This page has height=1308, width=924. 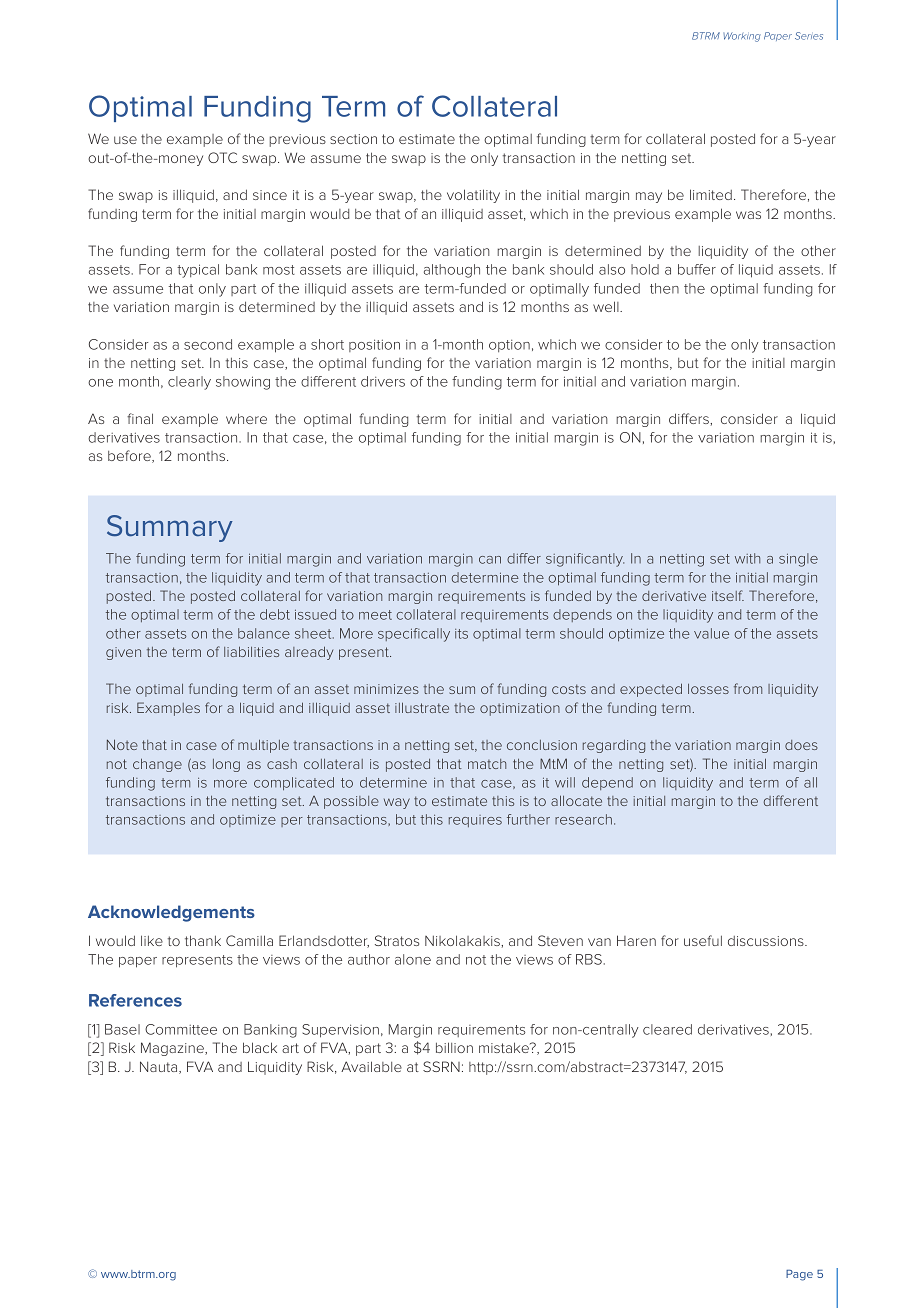 What do you see at coordinates (742, 37) in the page?
I see `Working` at bounding box center [742, 37].
